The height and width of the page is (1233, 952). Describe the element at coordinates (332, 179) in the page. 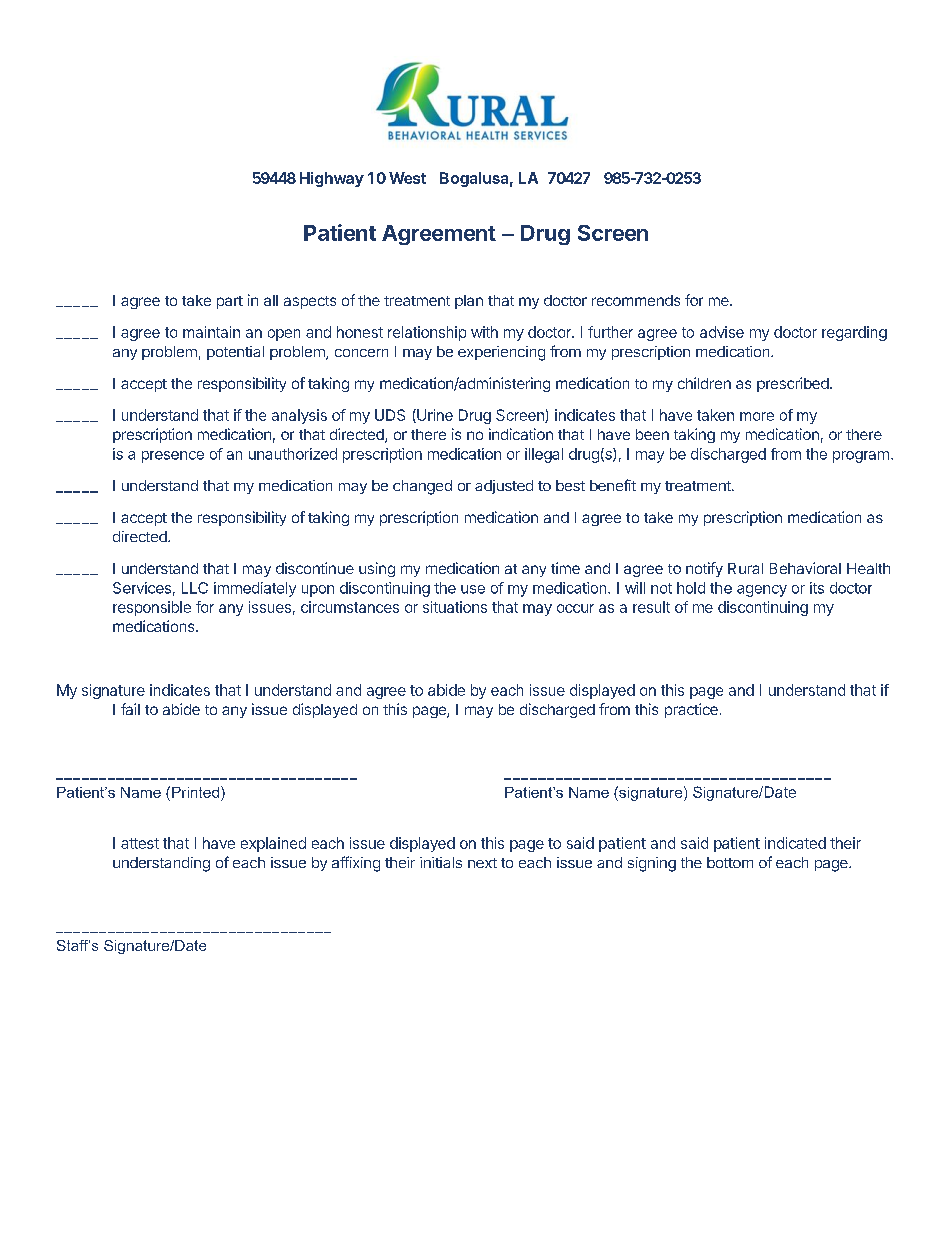

I see `Highway` at that location.
